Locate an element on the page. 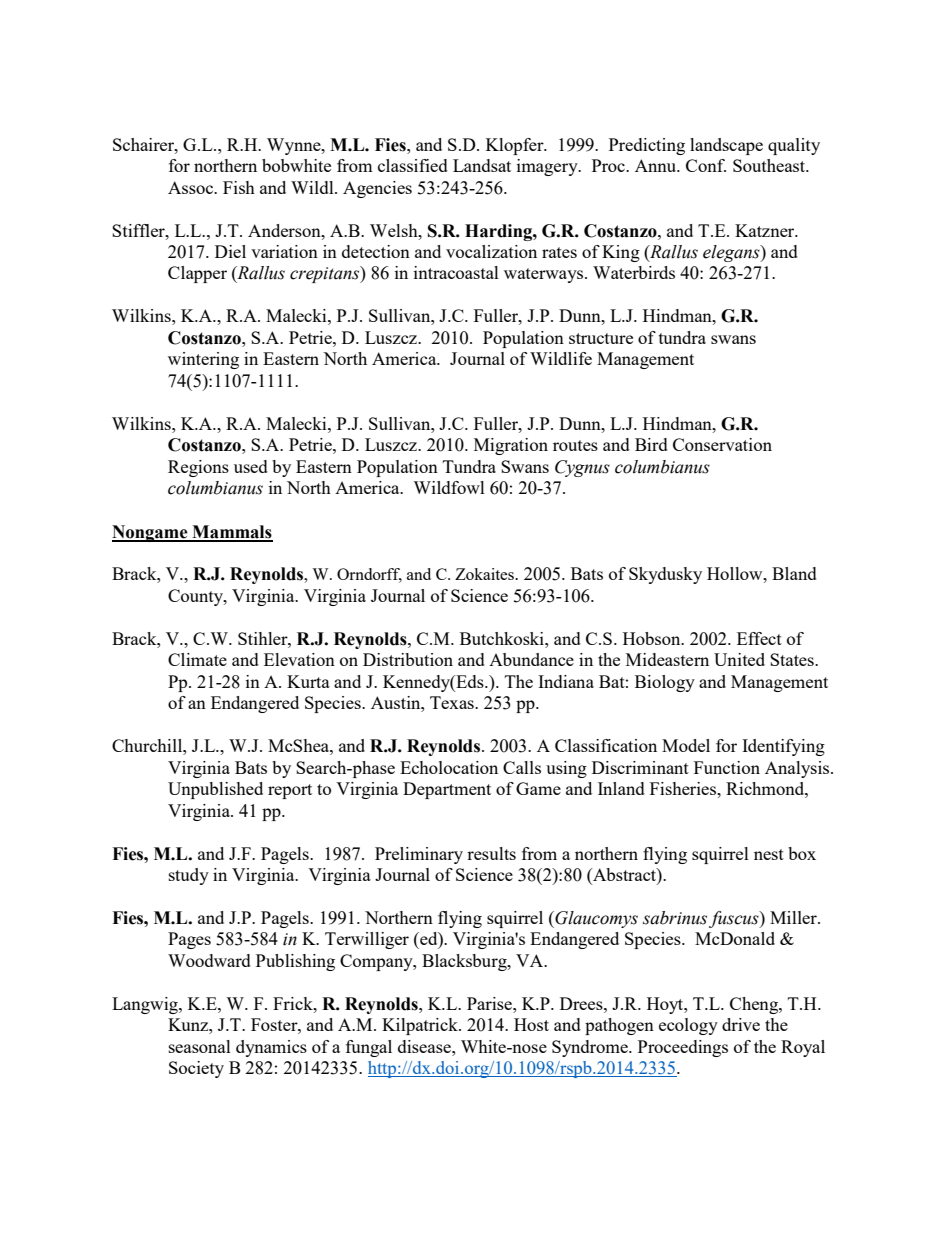  Abundance is located at coordinates (531, 659).
